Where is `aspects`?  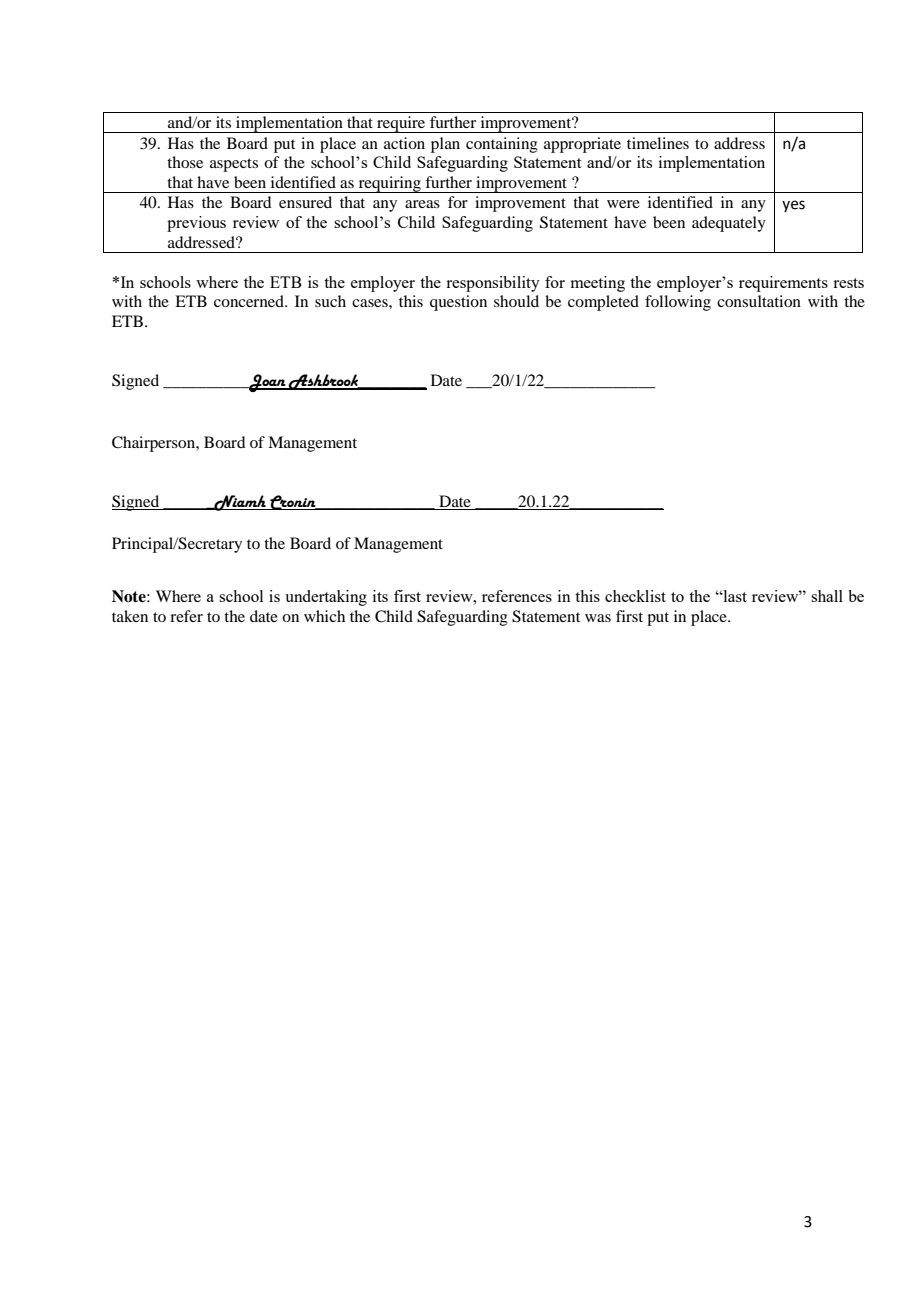 aspects is located at coordinates (234, 165).
